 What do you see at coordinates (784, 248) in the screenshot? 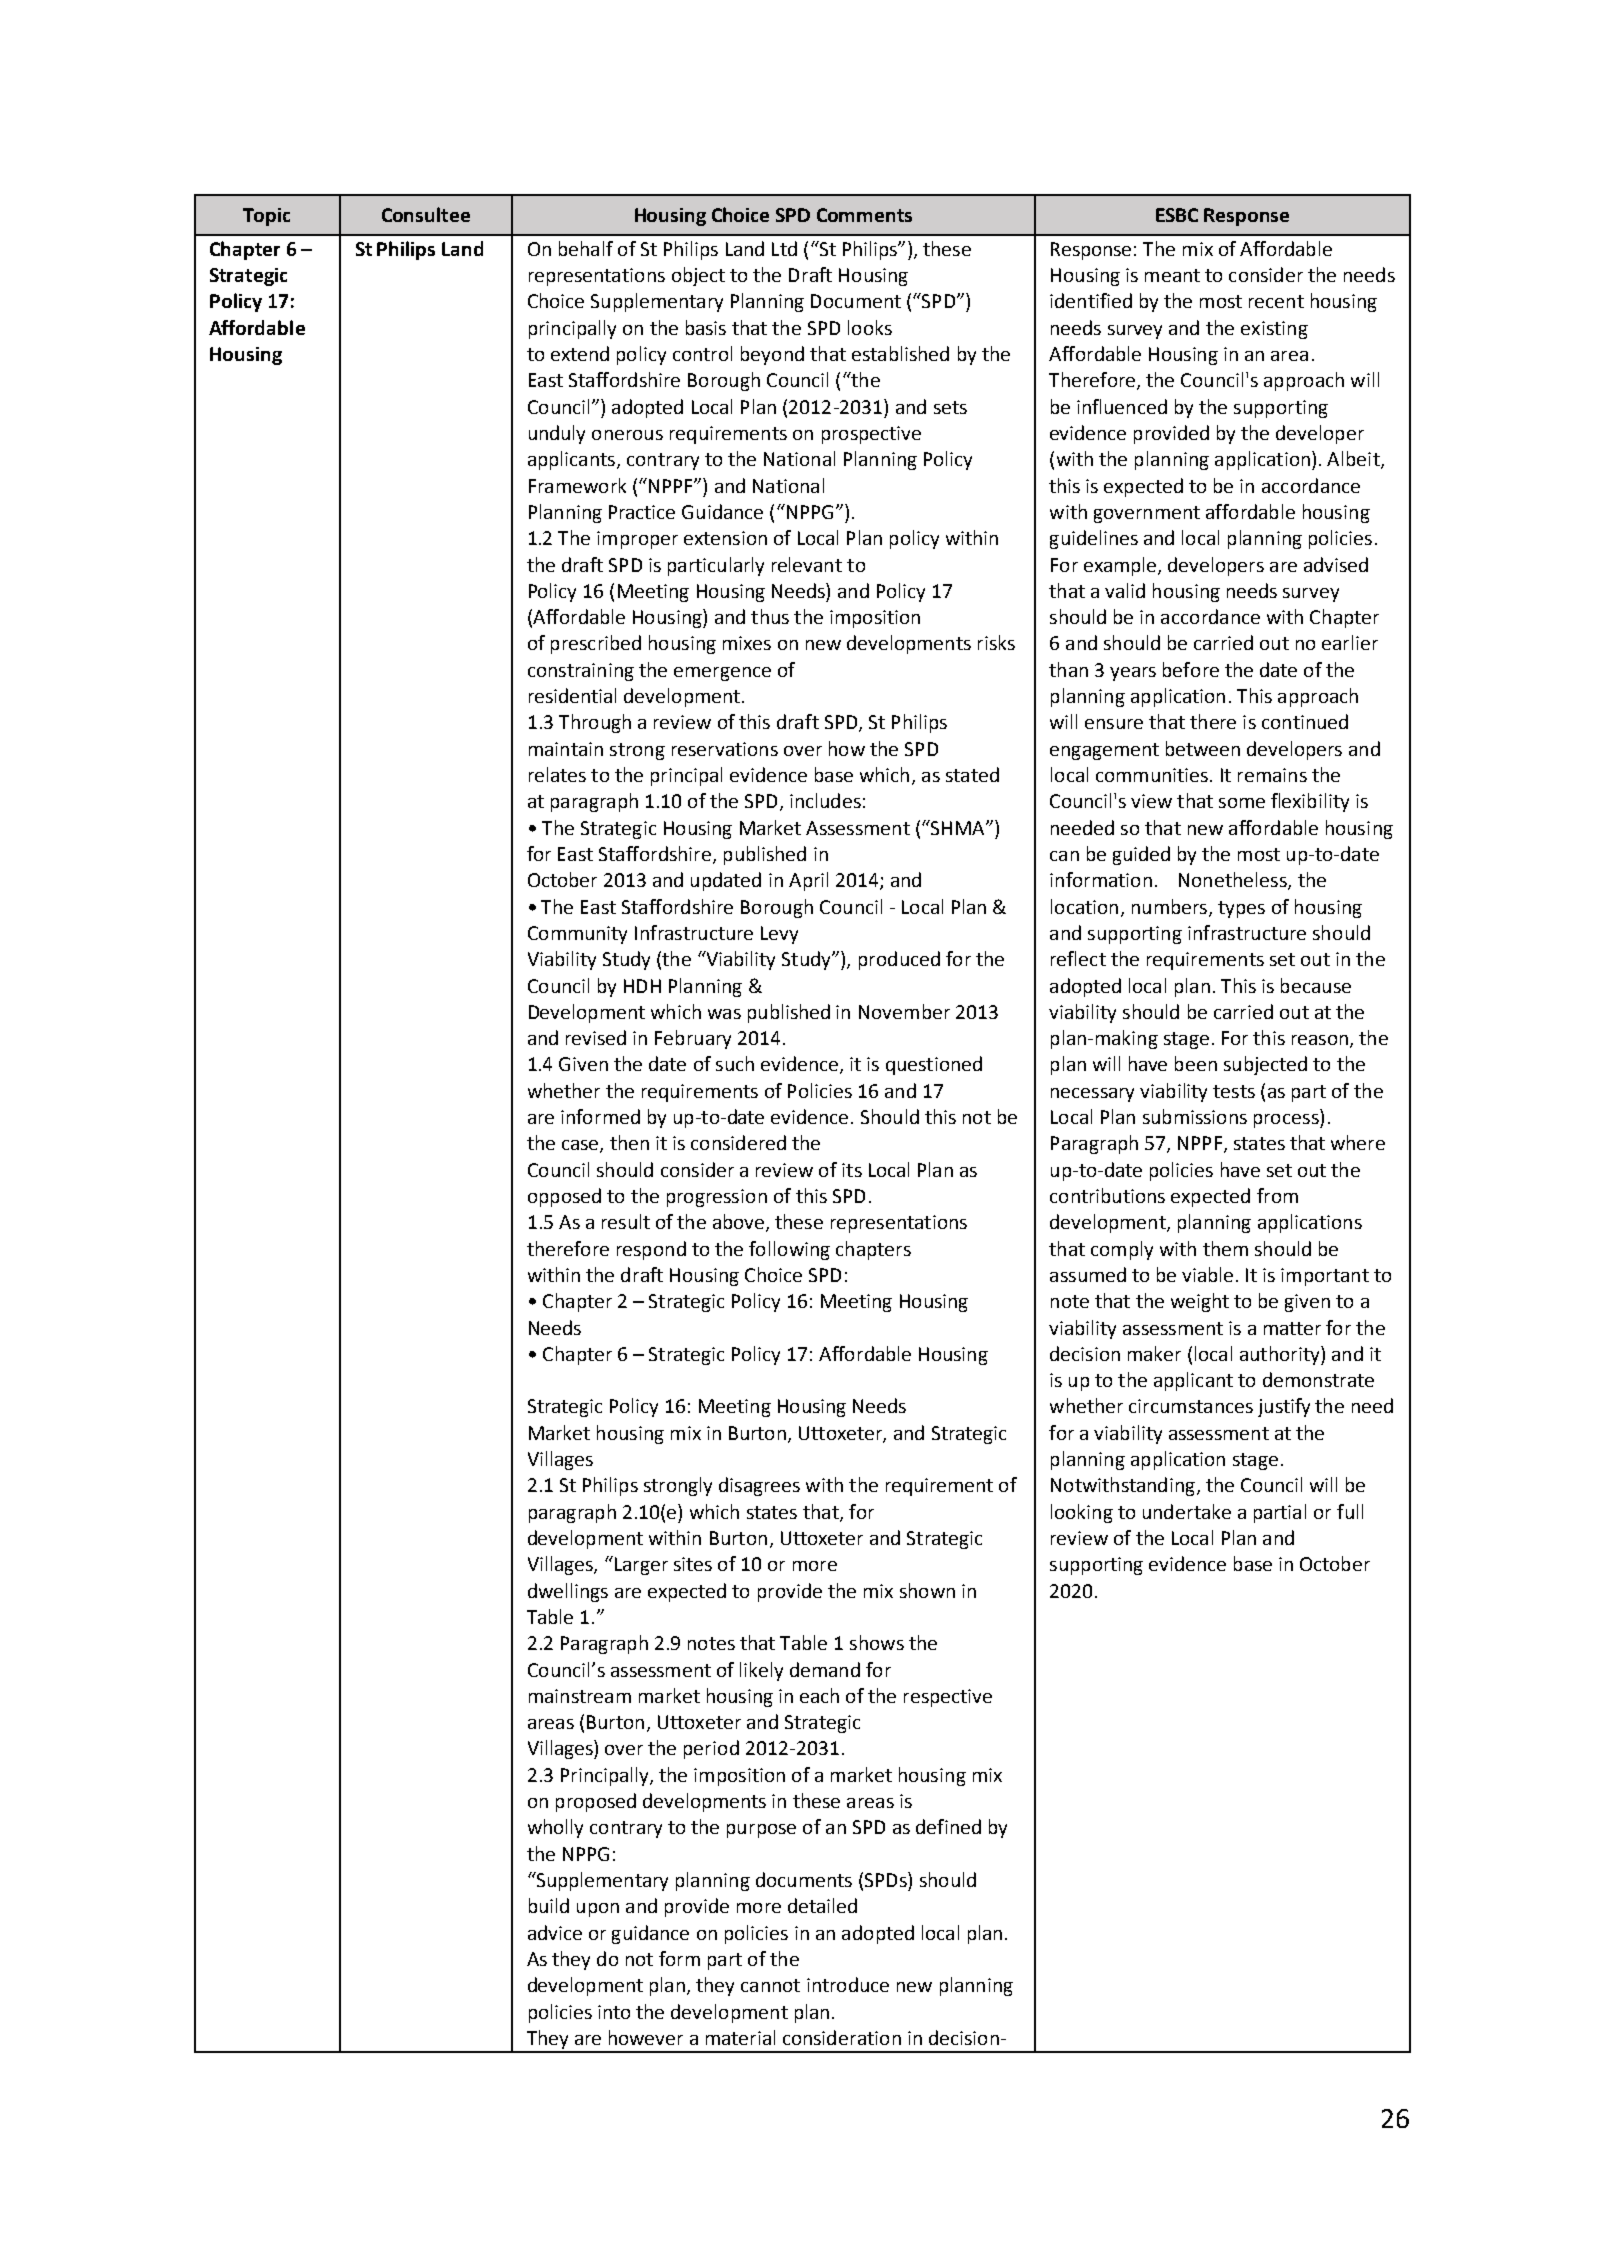
I see `Ltd` at bounding box center [784, 248].
